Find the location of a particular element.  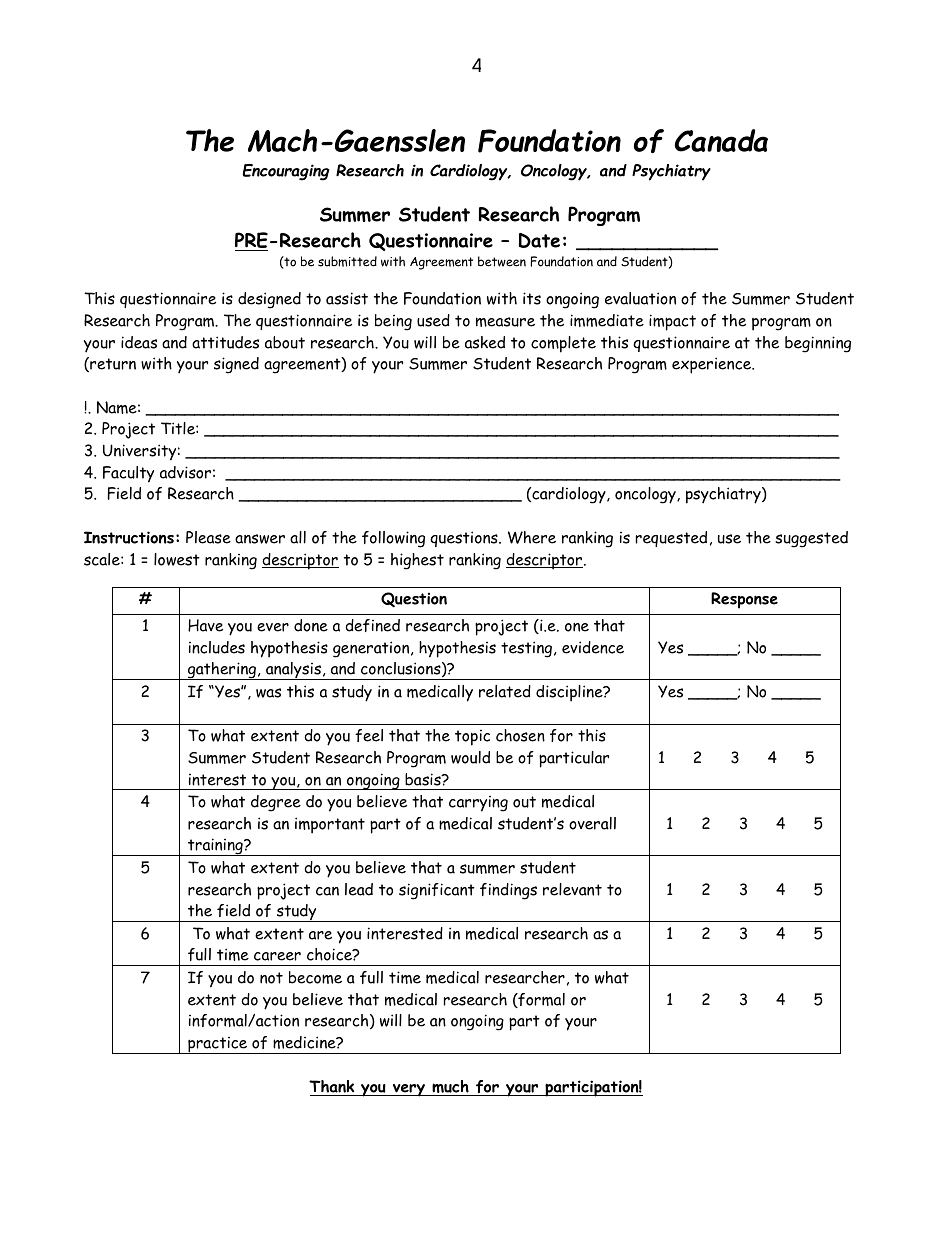

Date is located at coordinates (539, 240).
